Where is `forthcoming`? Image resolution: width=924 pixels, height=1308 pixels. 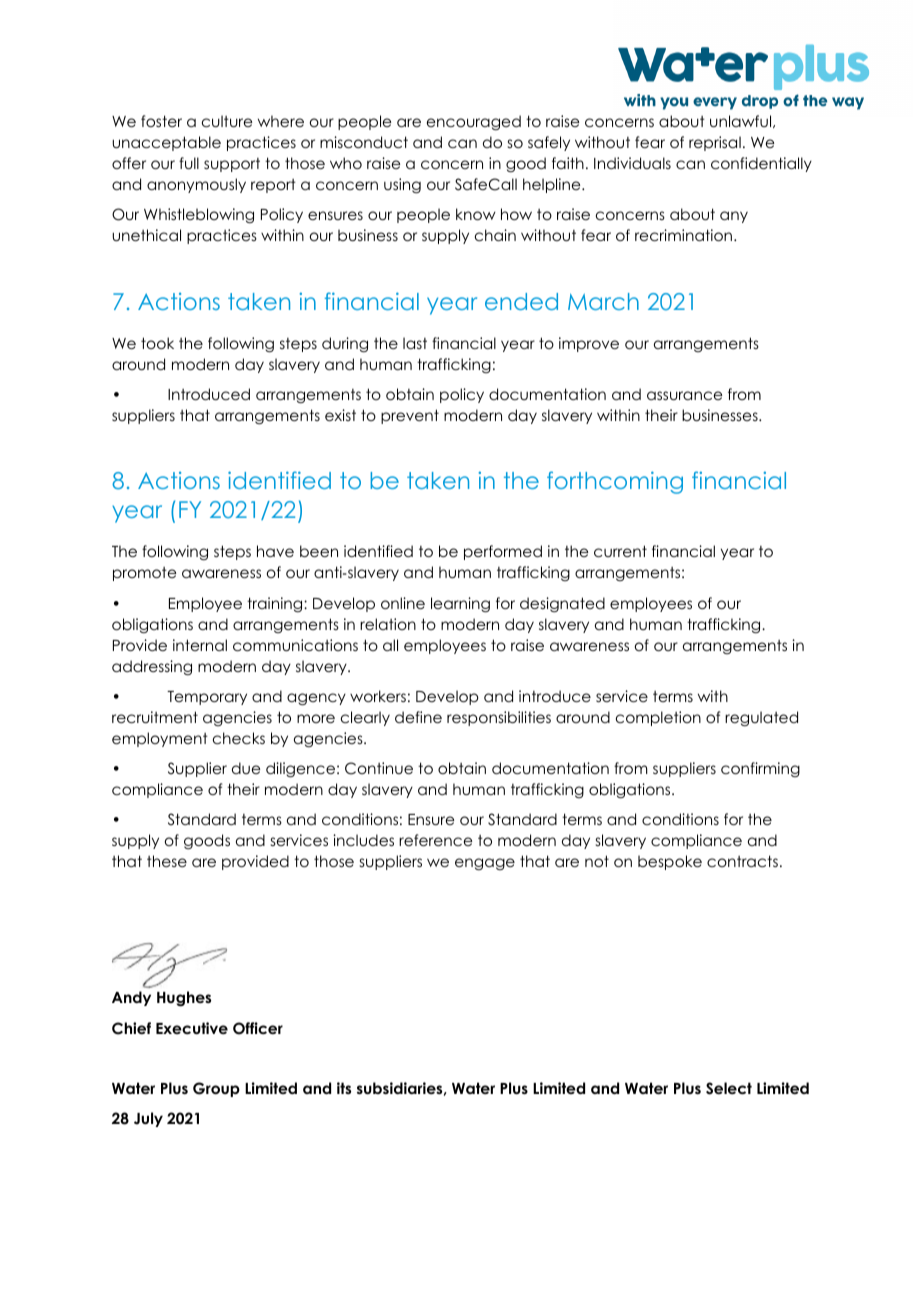
forthcoming is located at coordinates (615, 482).
